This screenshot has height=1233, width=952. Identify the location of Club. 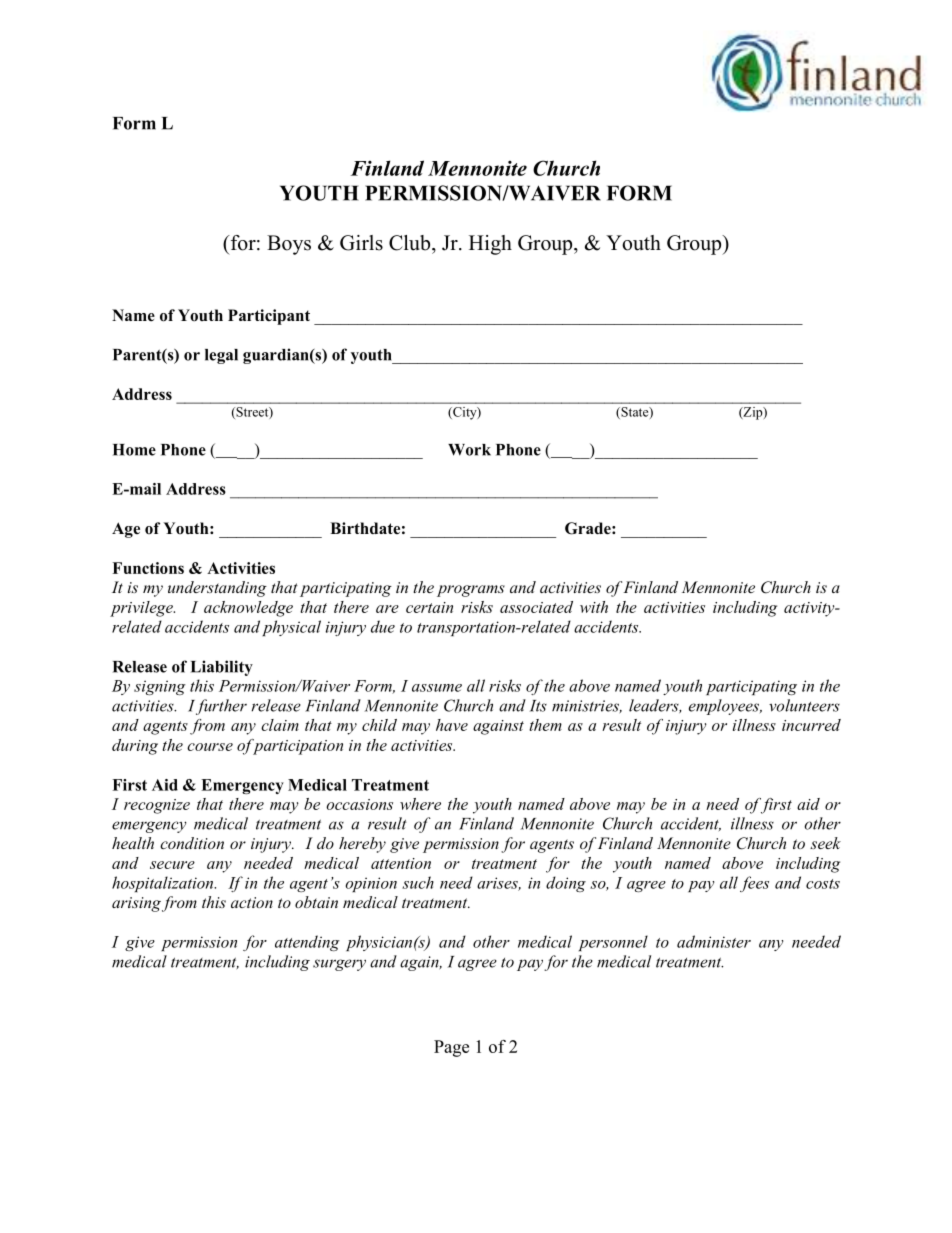
(411, 243).
